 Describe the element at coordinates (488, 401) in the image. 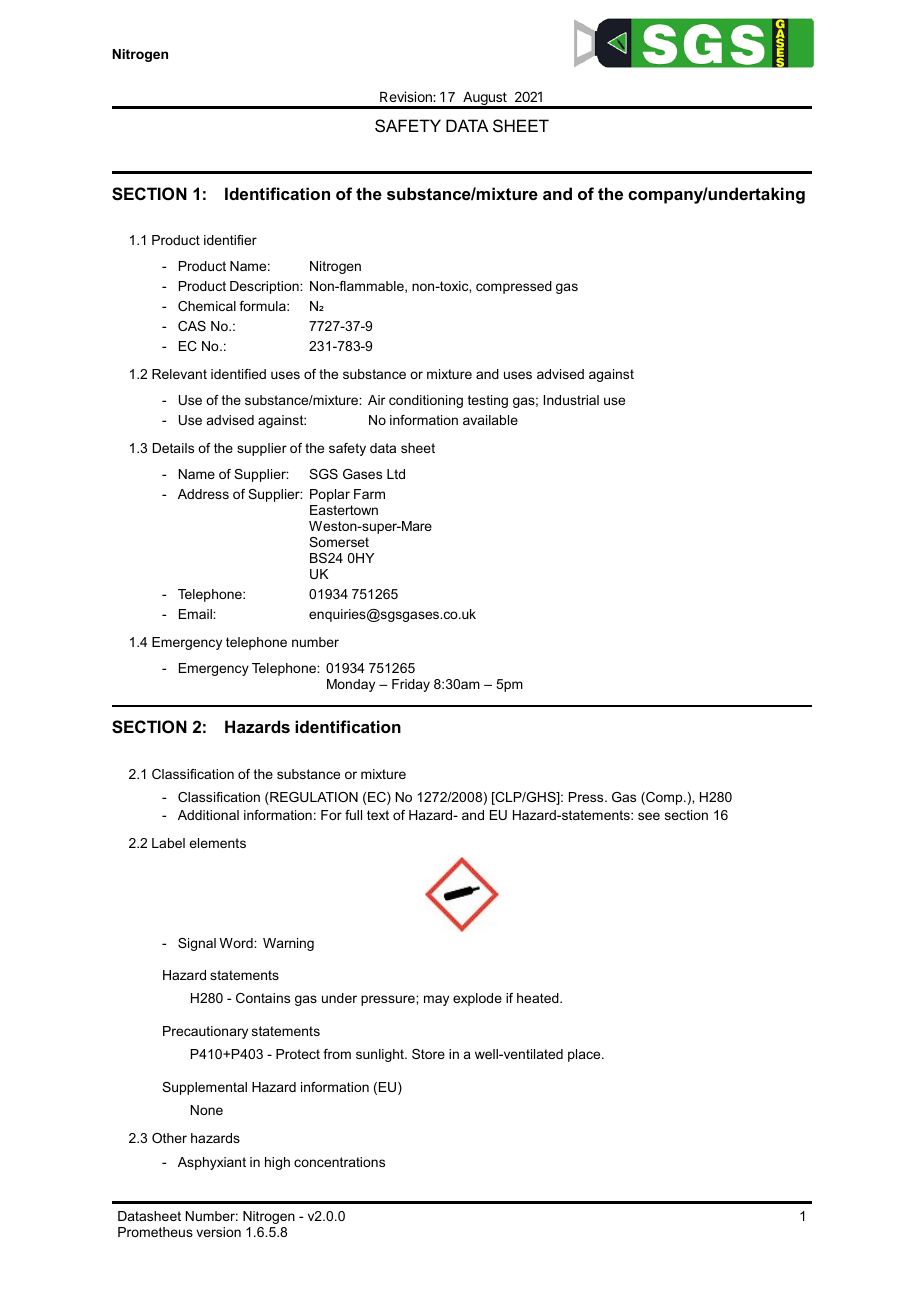

I see `testing` at that location.
